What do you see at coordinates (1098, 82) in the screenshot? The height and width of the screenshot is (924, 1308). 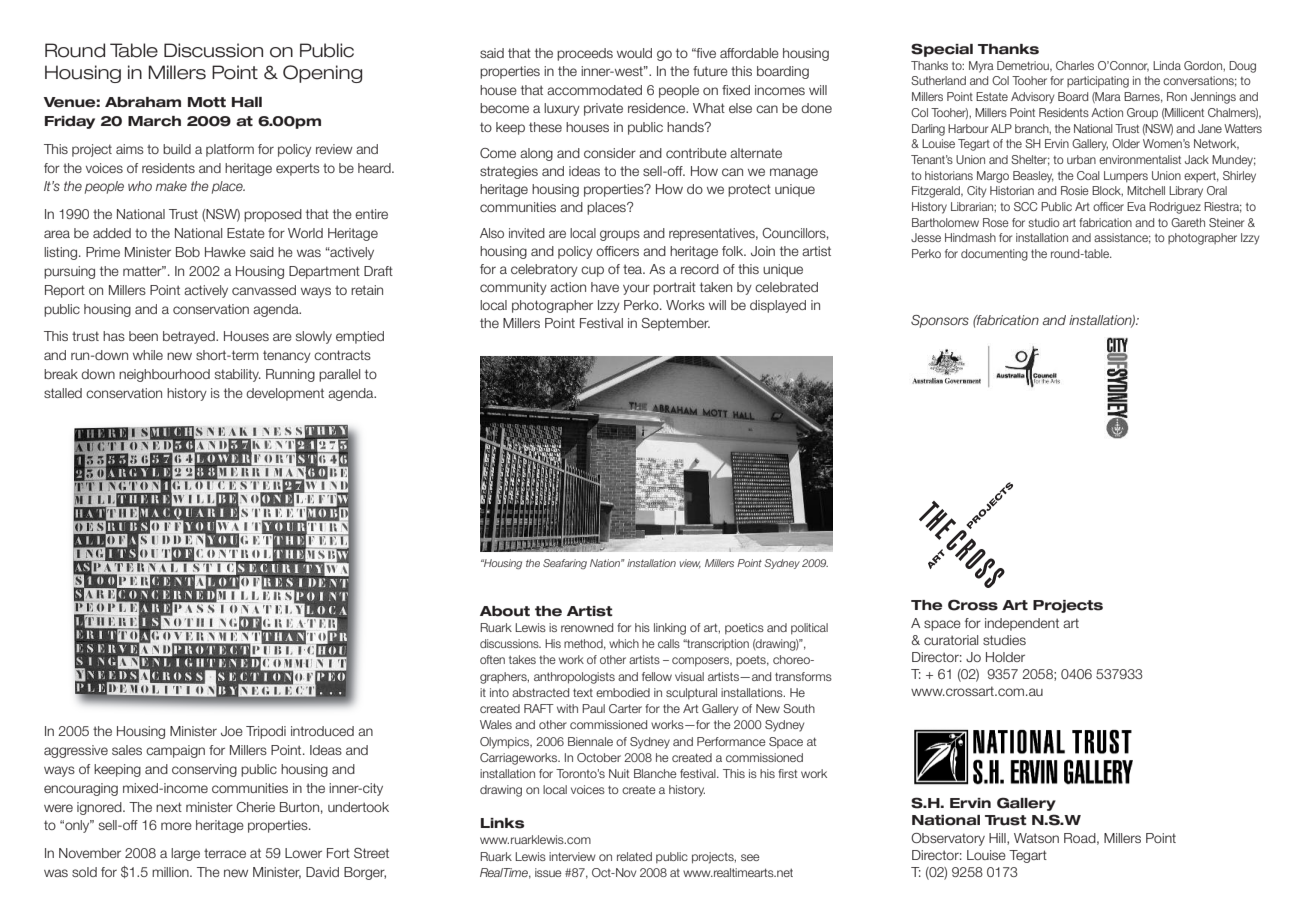 I see `participating` at bounding box center [1098, 82].
